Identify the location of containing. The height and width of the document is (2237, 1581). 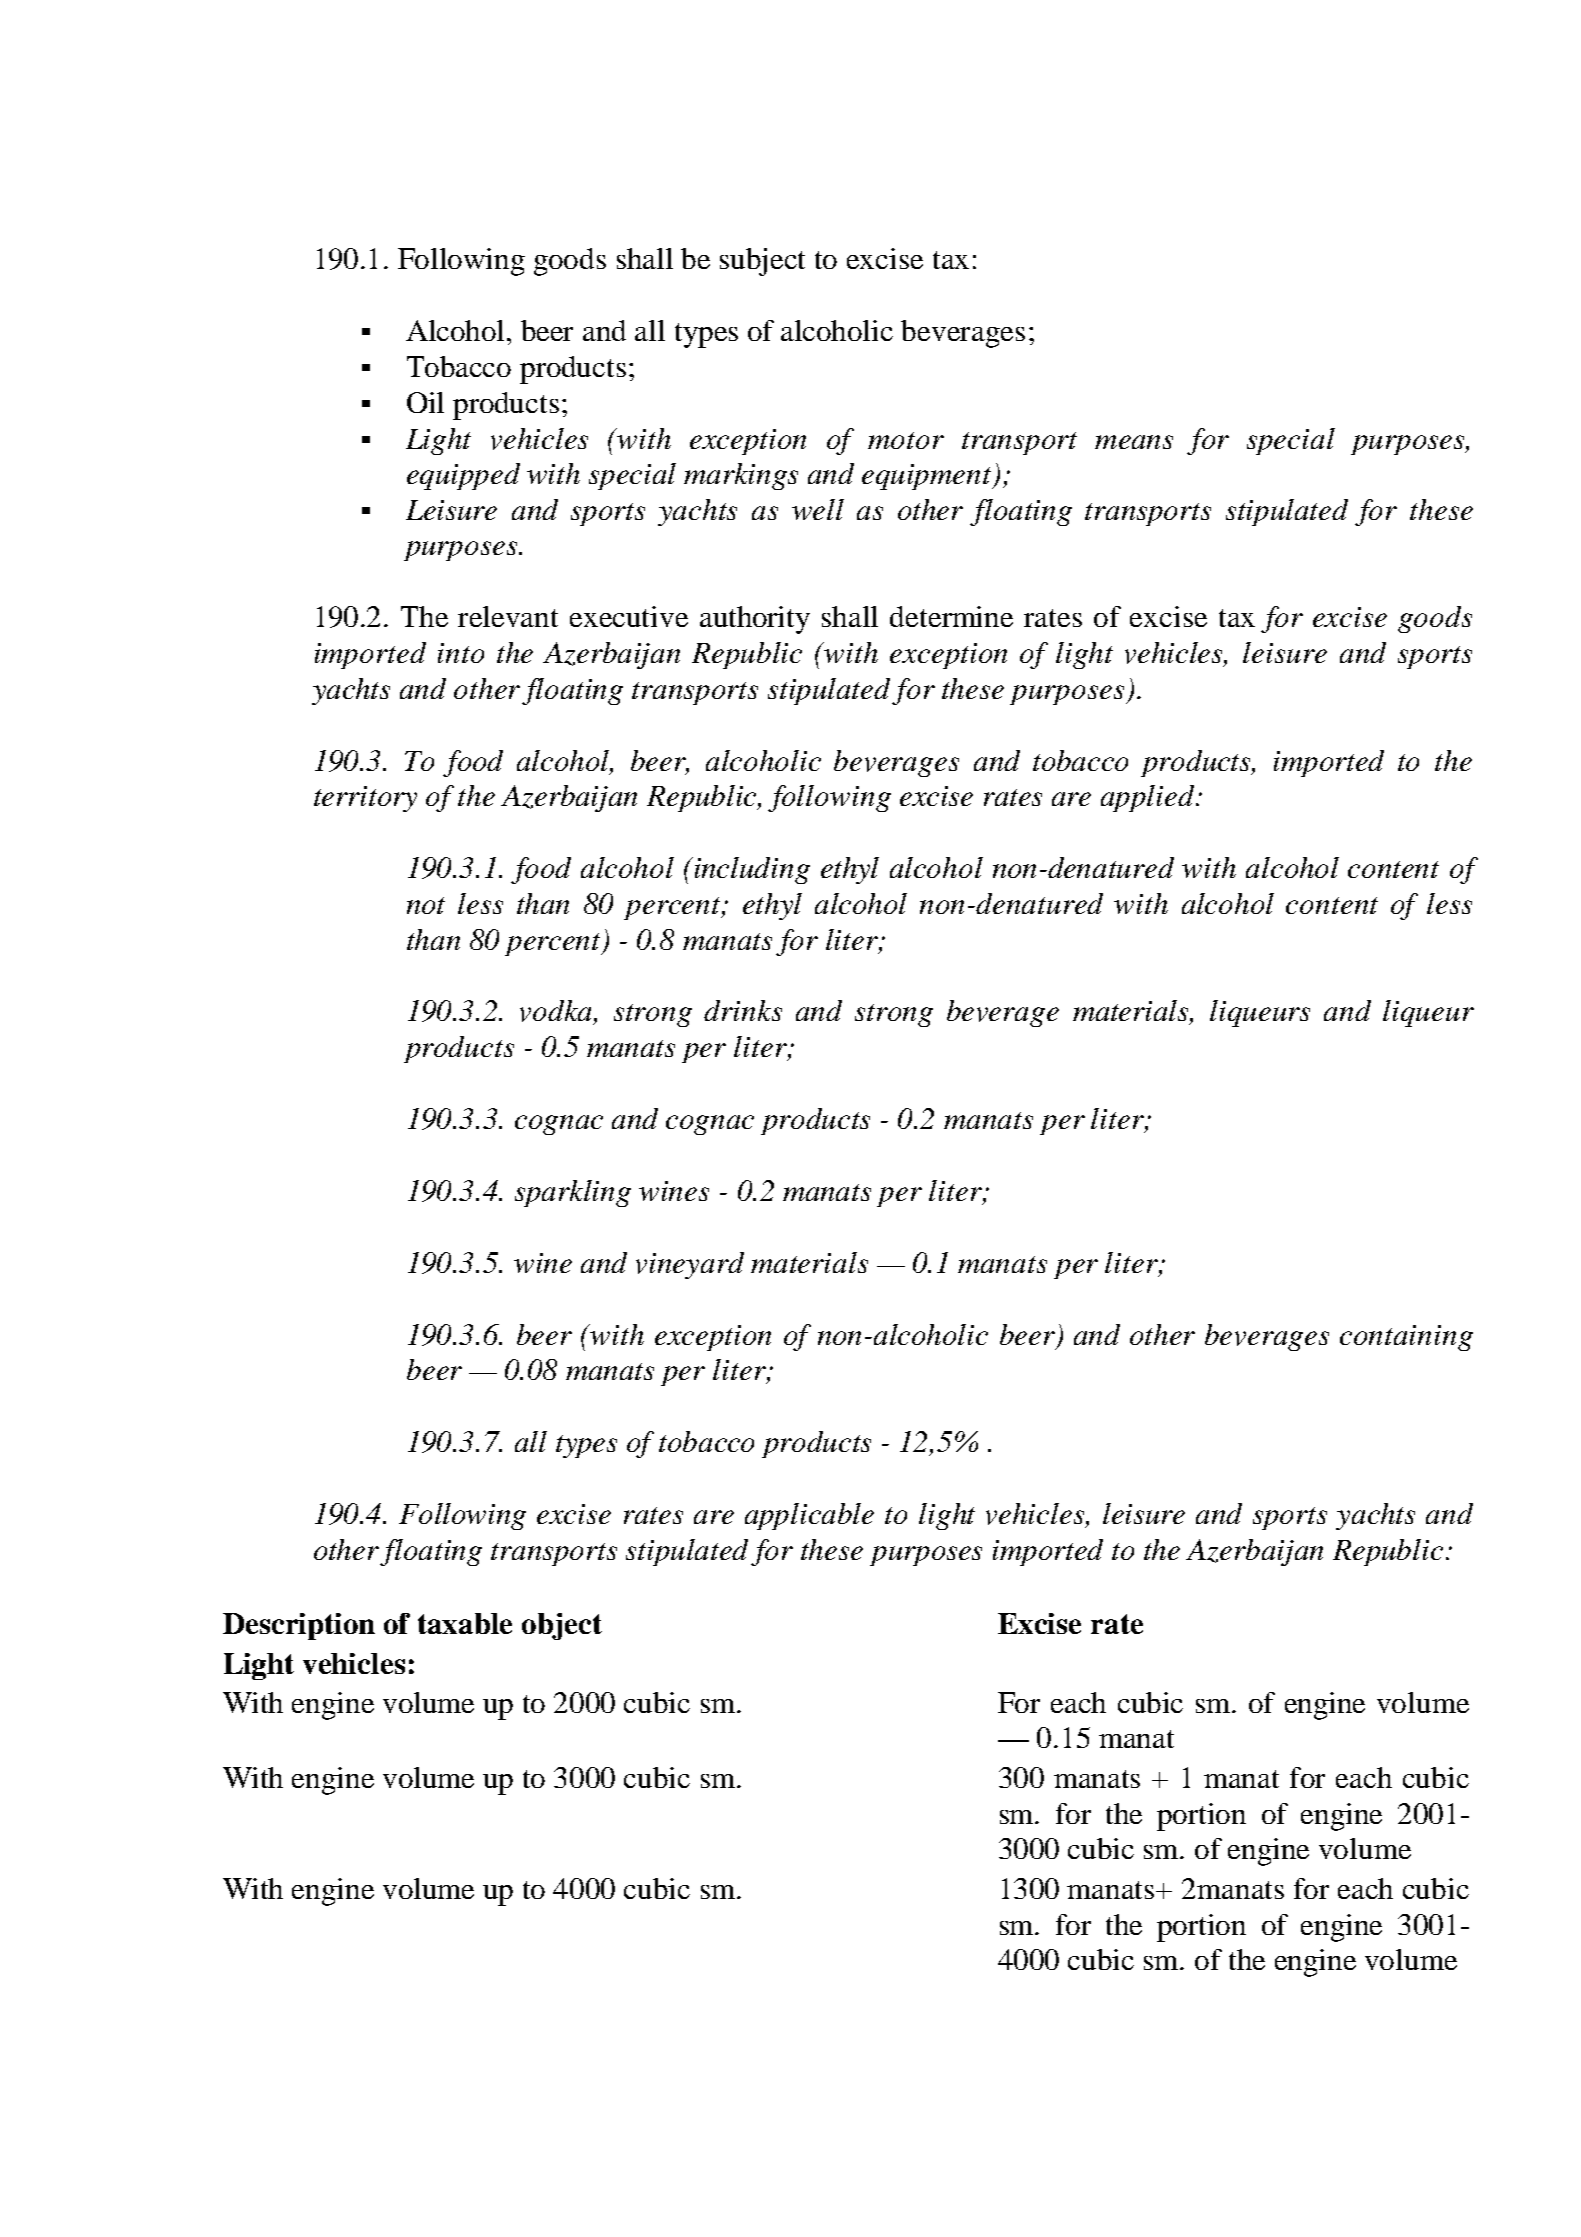
(1406, 1338).
